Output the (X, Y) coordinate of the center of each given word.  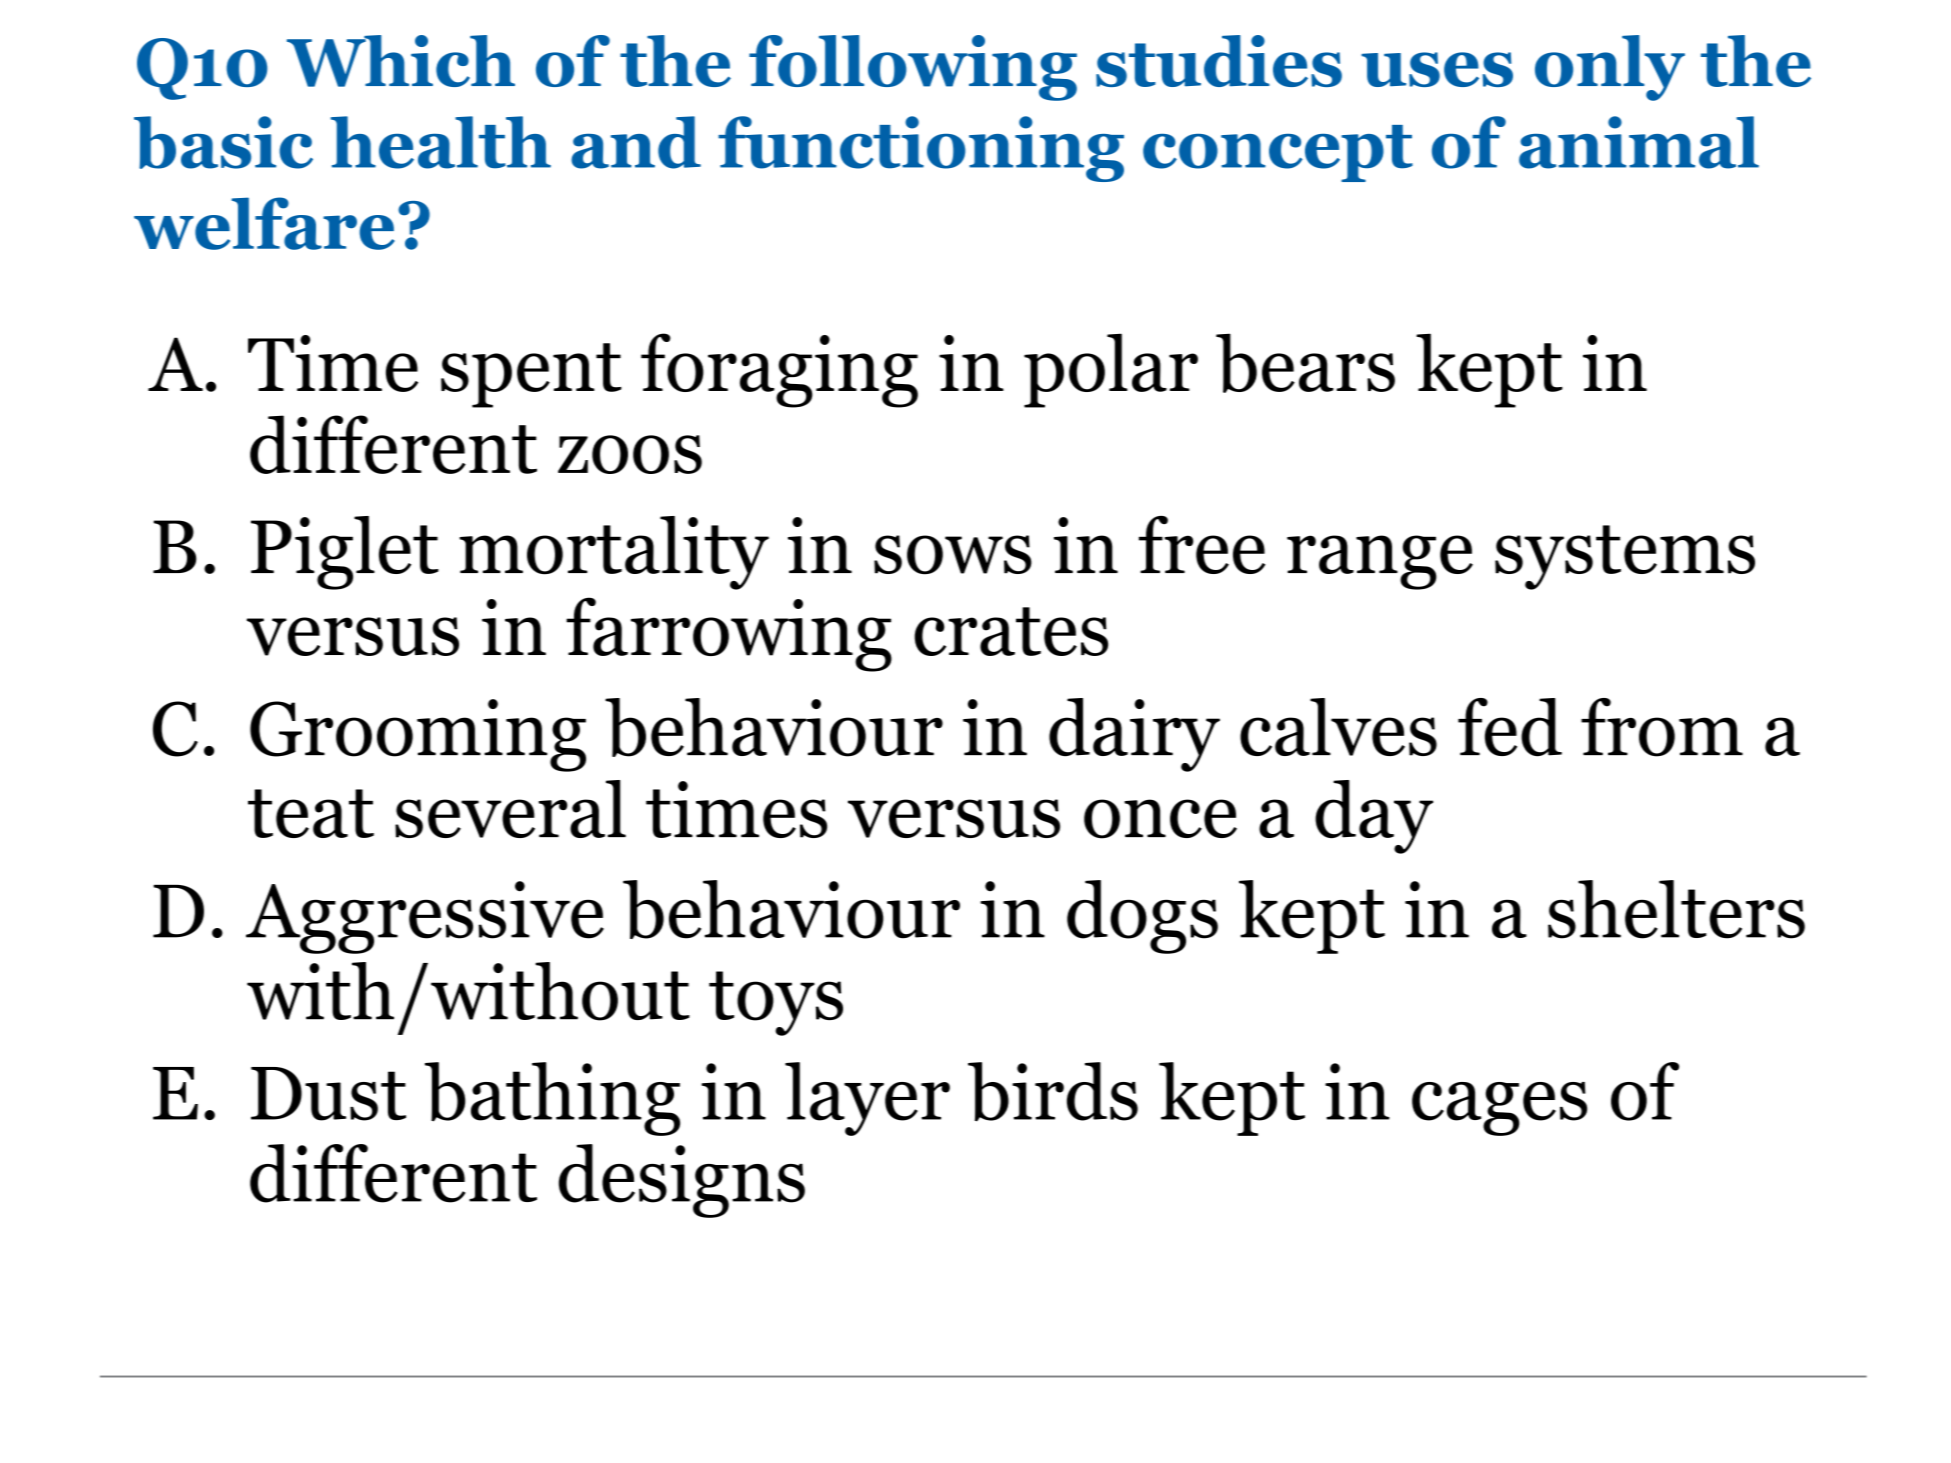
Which (401, 61)
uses (1437, 69)
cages (1499, 1109)
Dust (328, 1094)
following (913, 68)
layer (867, 1099)
